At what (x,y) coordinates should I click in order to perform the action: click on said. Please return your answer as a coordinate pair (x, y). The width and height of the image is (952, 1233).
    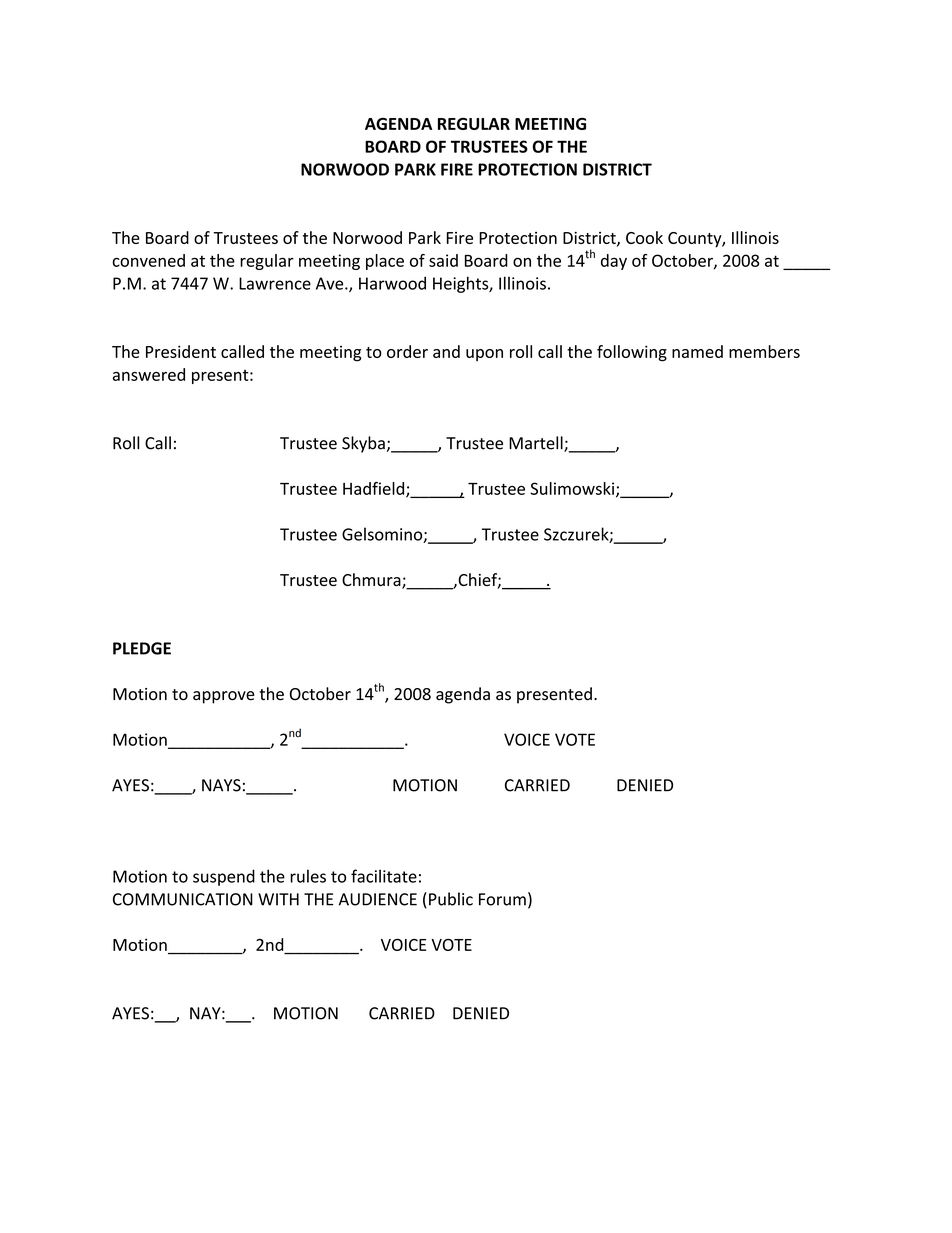
    Looking at the image, I should click on (443, 260).
